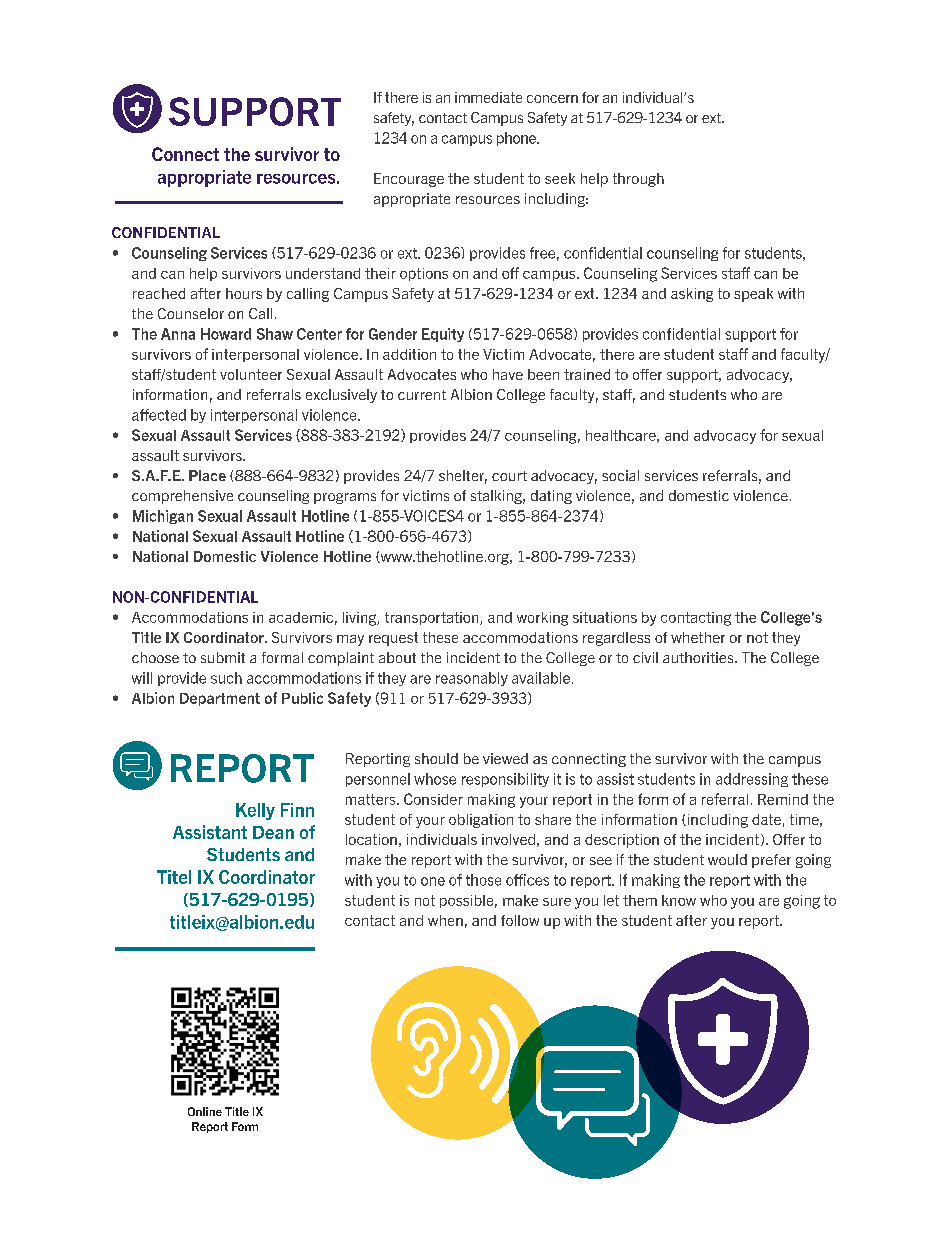 Image resolution: width=952 pixels, height=1233 pixels. I want to click on Online, so click(205, 1111).
